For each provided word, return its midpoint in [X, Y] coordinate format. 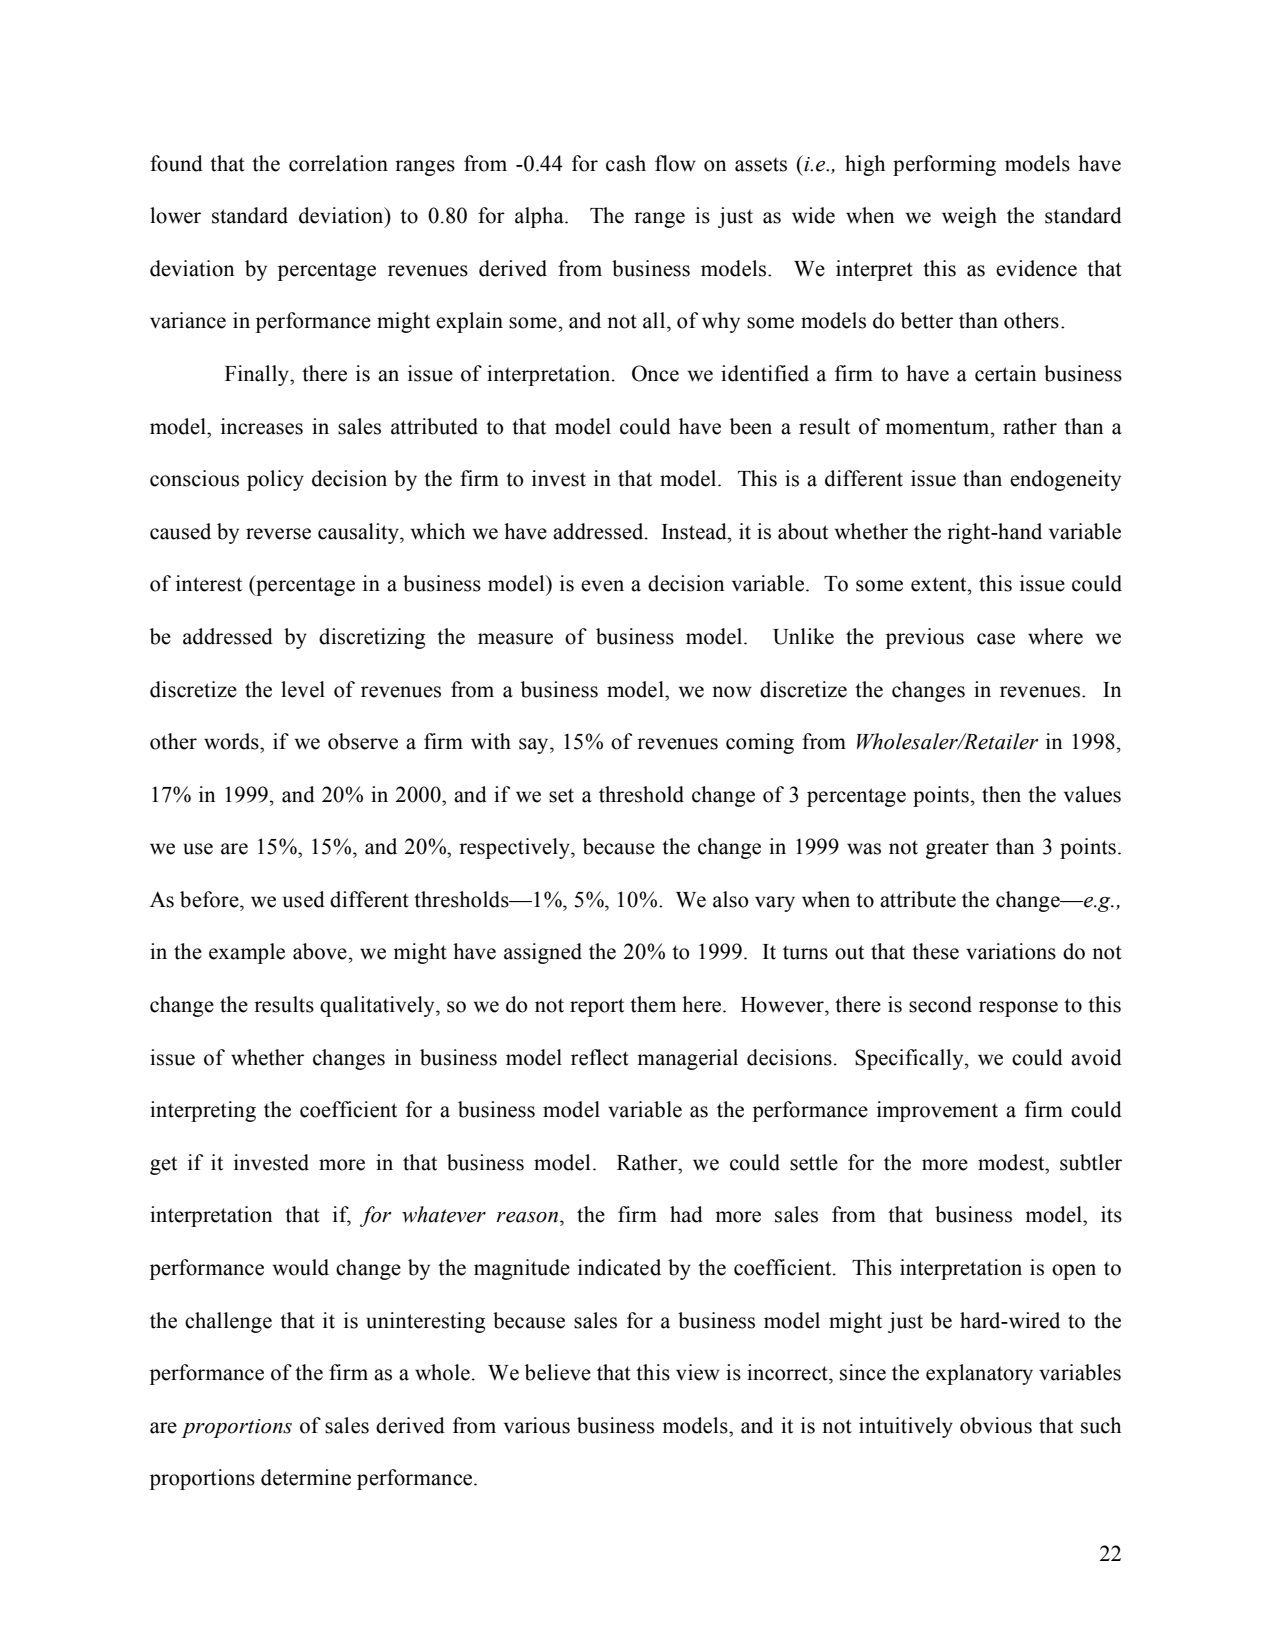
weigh [969, 217]
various [537, 1425]
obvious [996, 1425]
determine [306, 1477]
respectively [515, 848]
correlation [338, 163]
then [1001, 794]
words [232, 741]
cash [626, 163]
